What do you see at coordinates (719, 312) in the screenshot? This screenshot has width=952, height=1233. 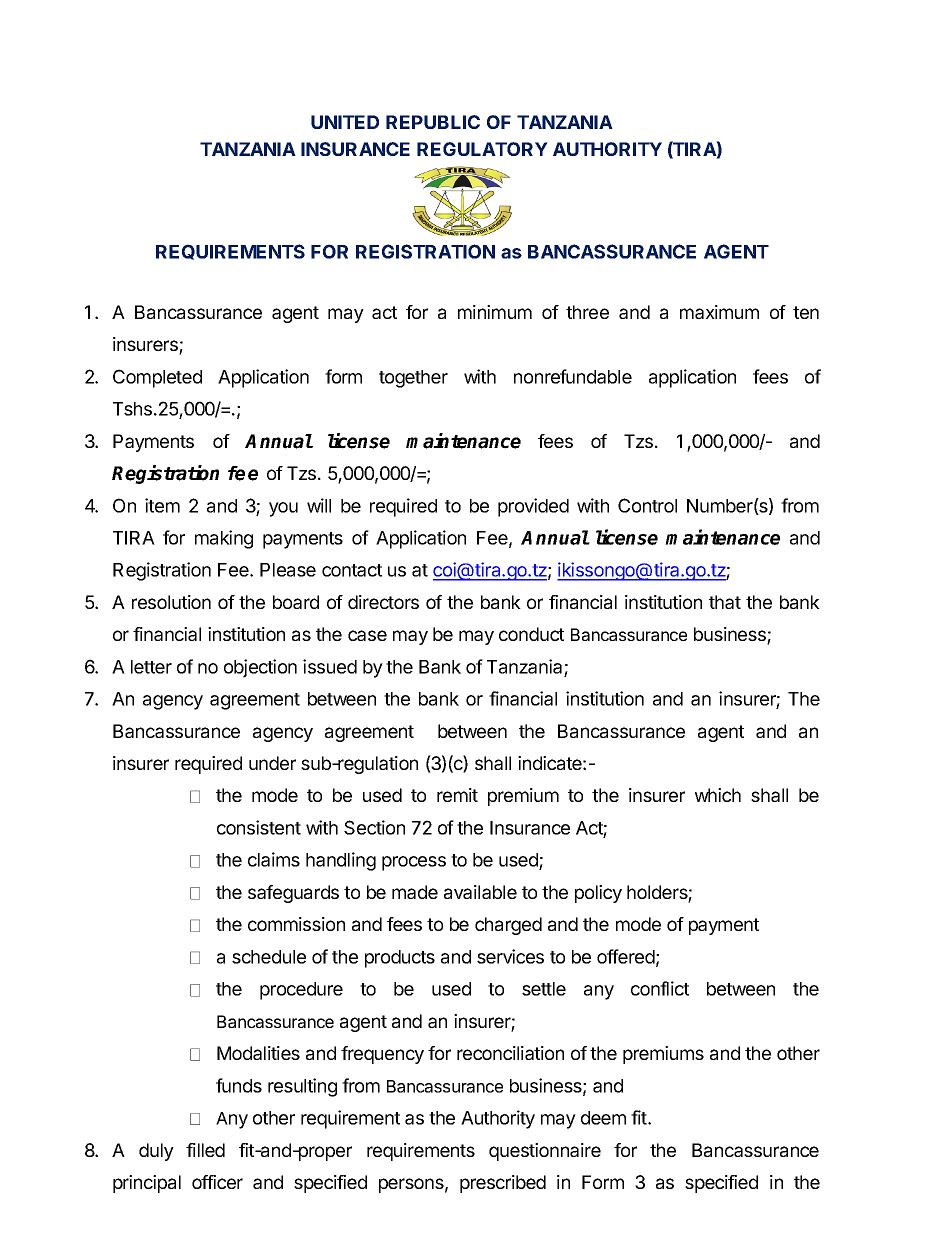 I see `maximum` at bounding box center [719, 312].
